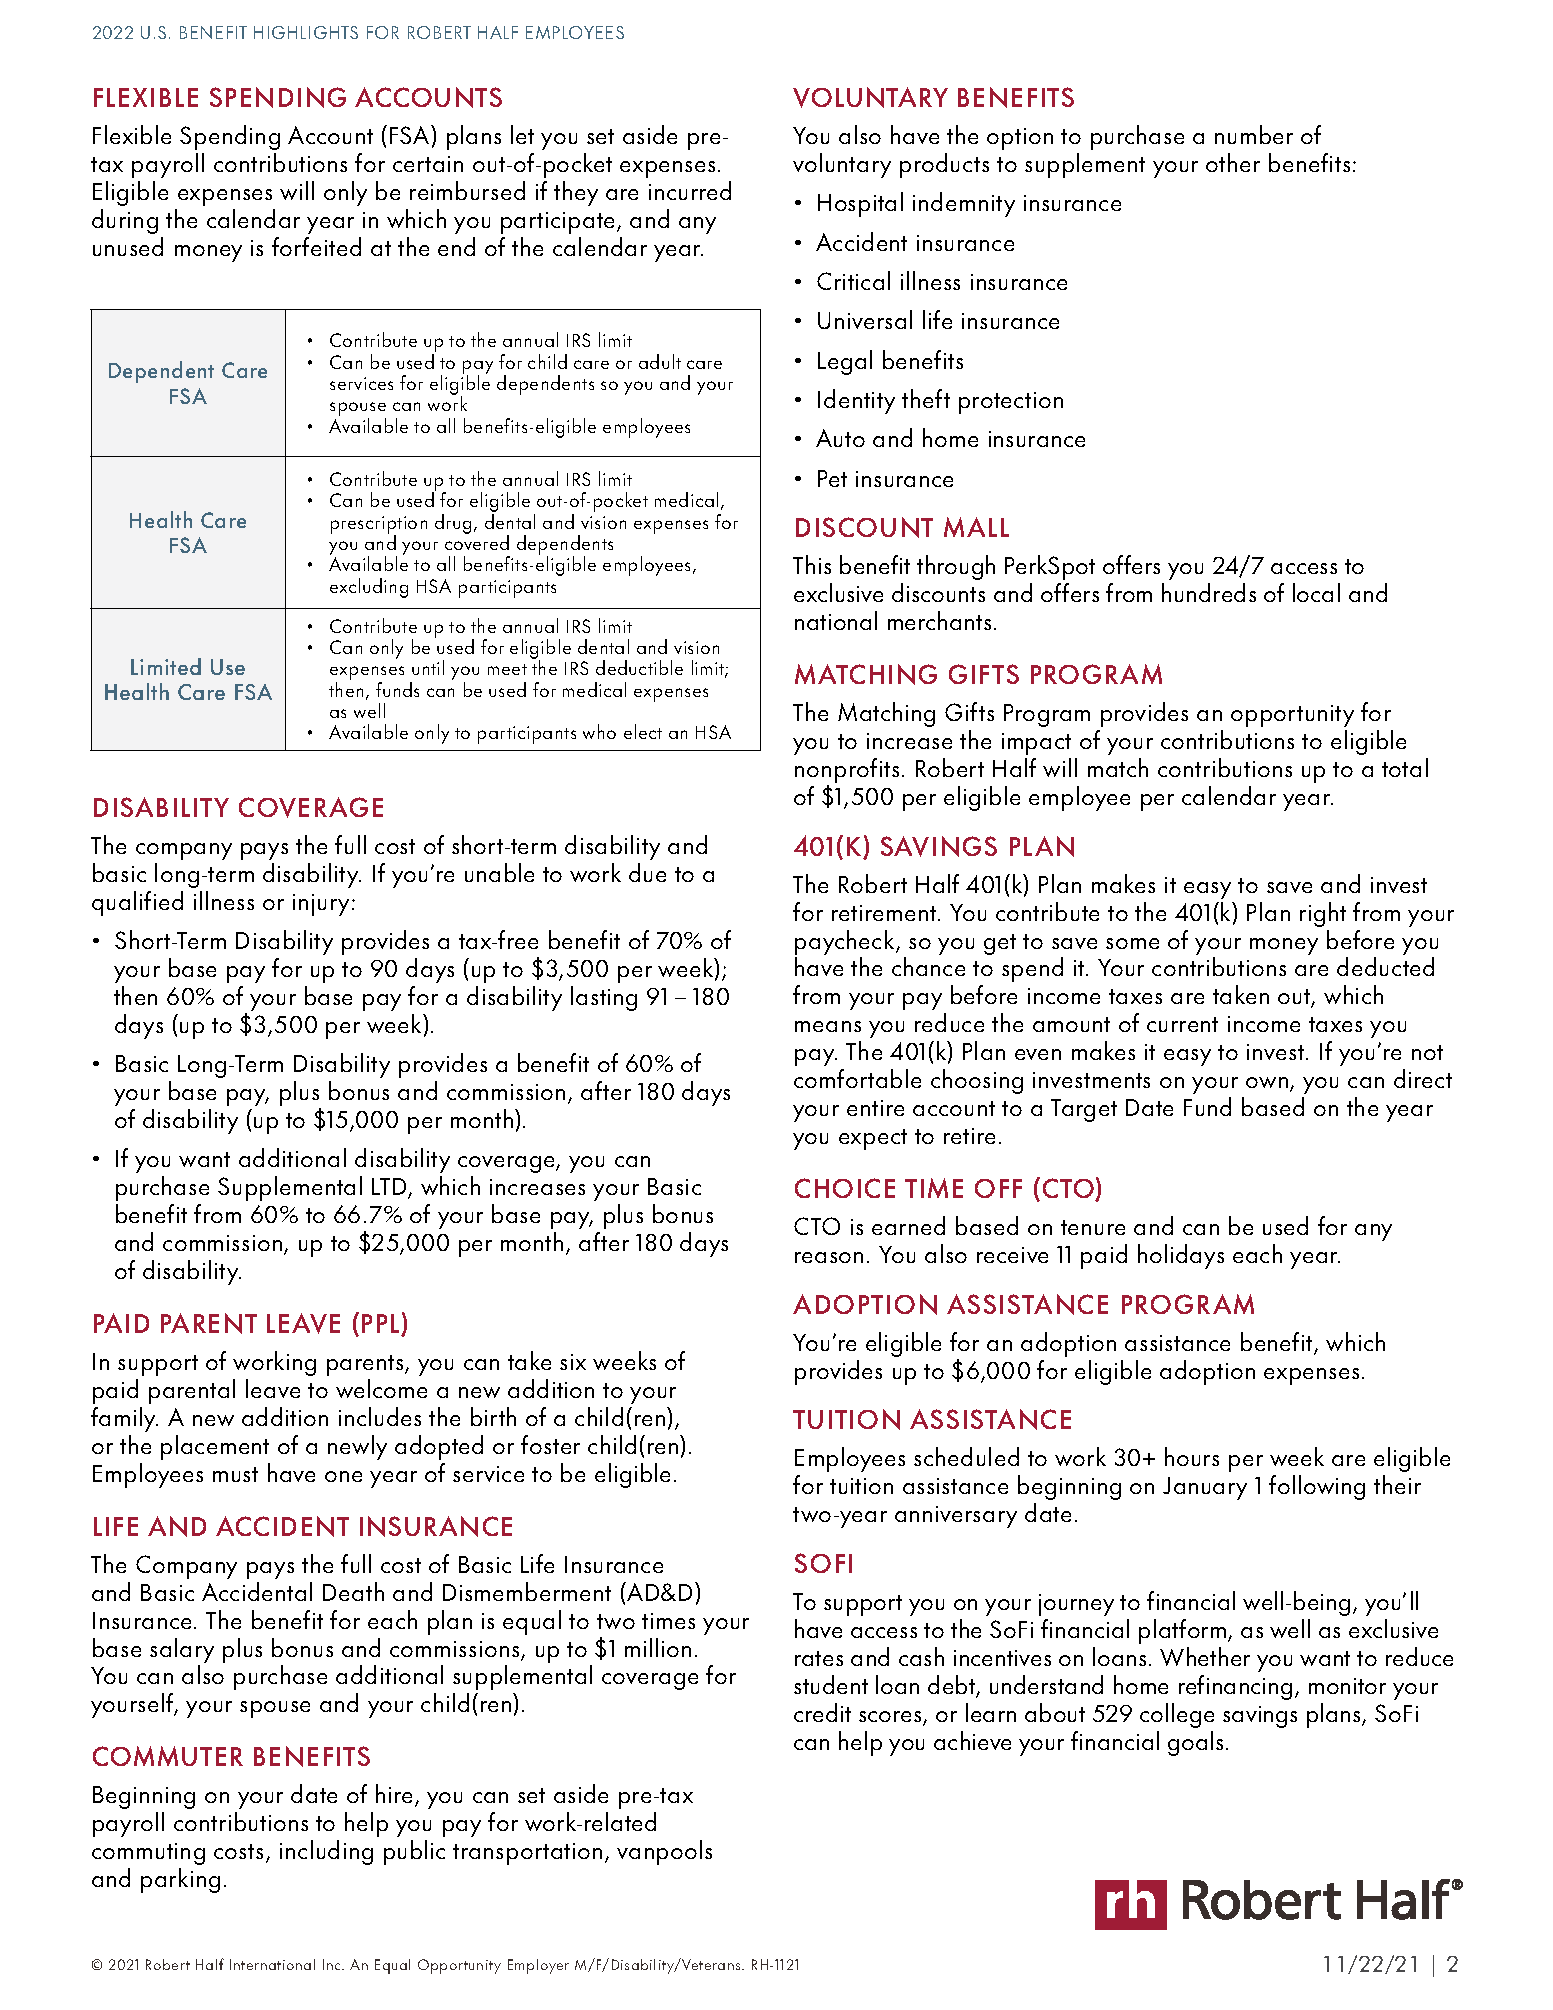 The image size is (1553, 2010). I want to click on means, so click(828, 1026).
